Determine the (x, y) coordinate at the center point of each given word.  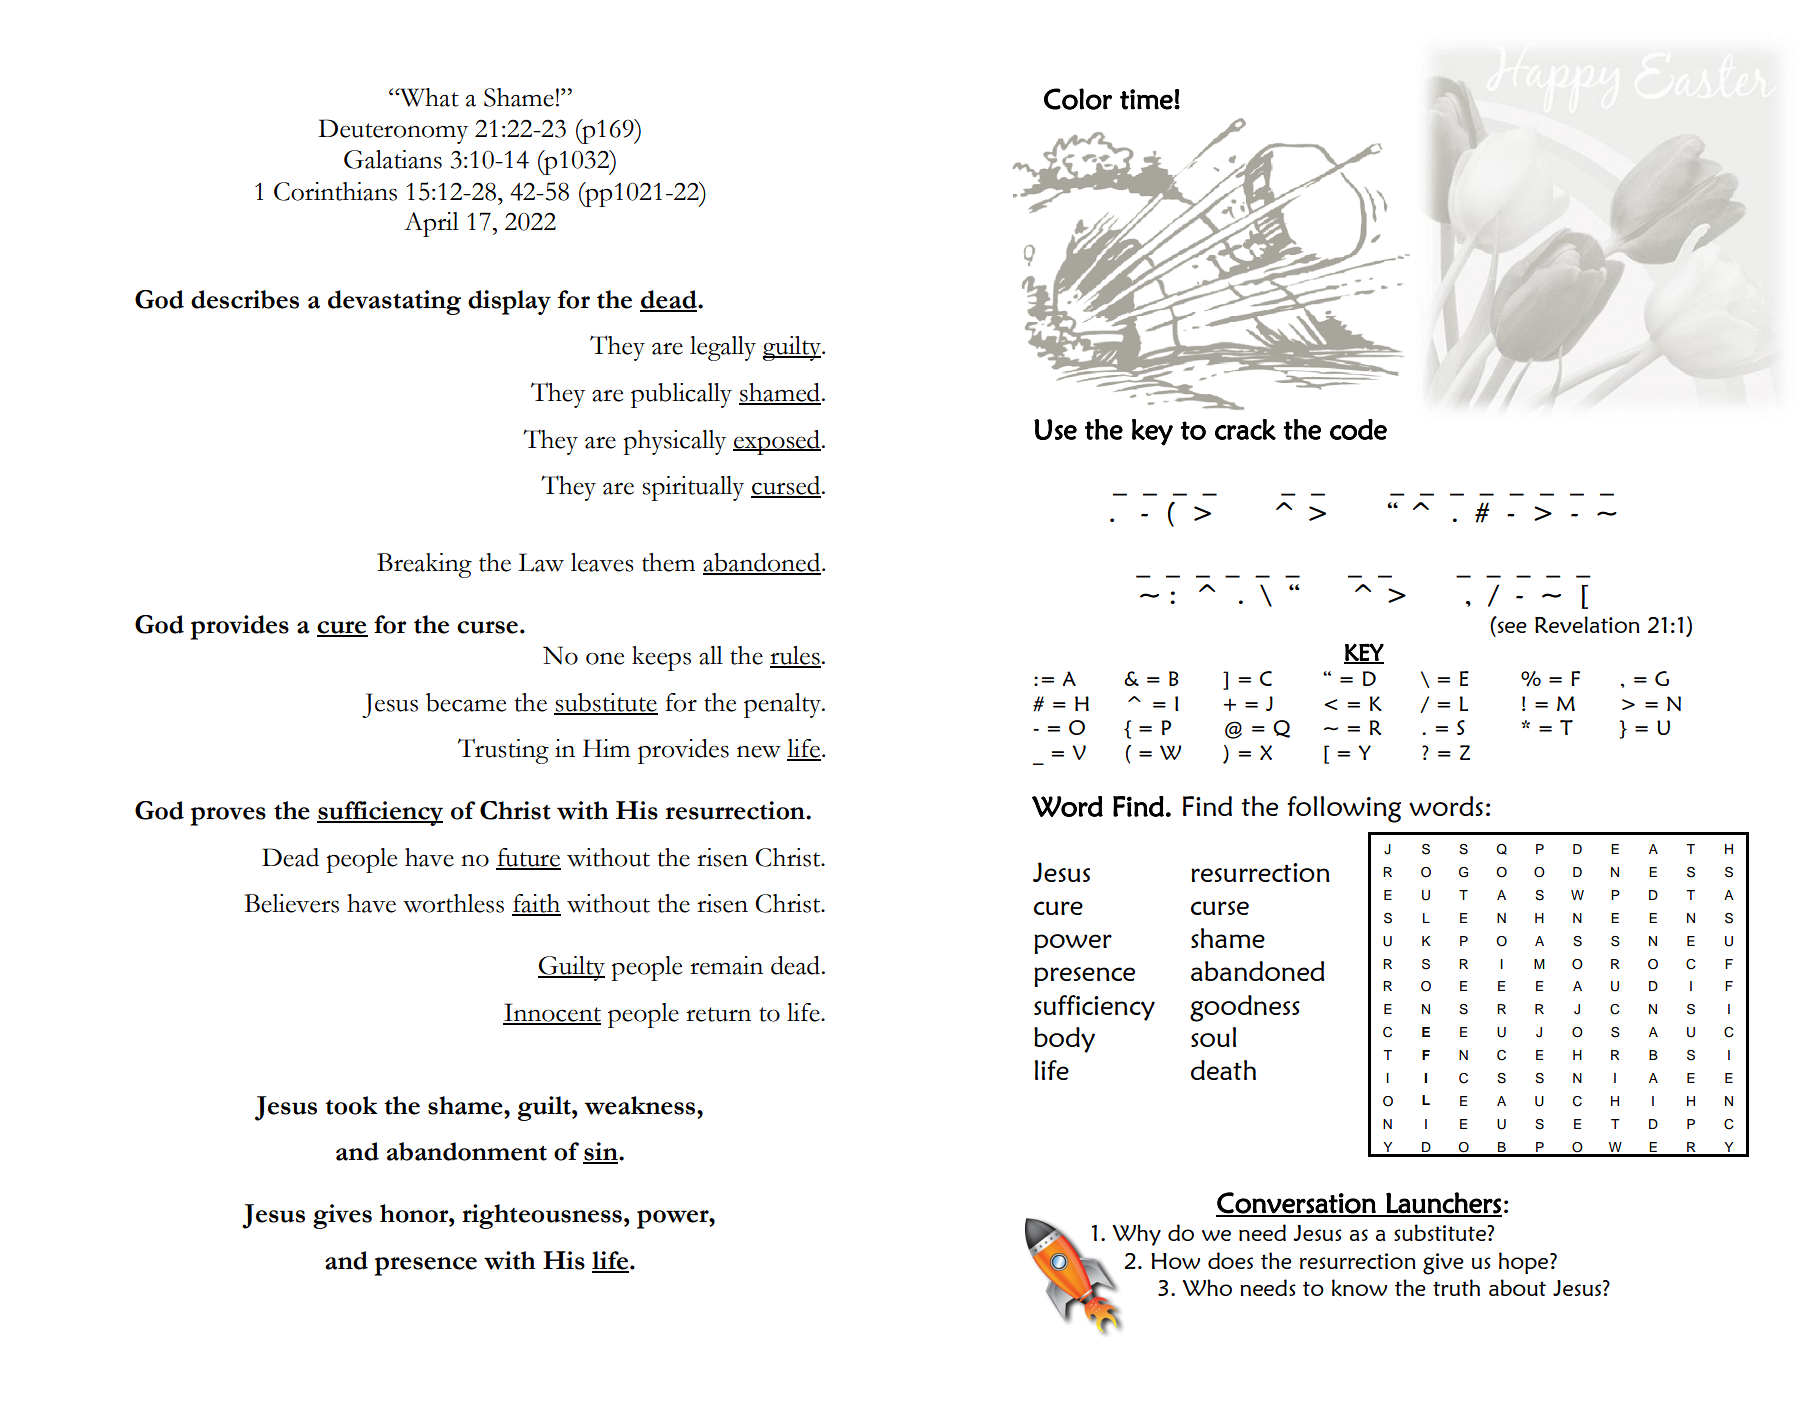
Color (1078, 99)
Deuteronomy (393, 131)
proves (228, 816)
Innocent (552, 1013)
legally (723, 348)
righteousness (542, 1216)
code (1358, 429)
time (1147, 99)
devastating (394, 302)
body (1064, 1040)
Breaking (424, 565)
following (1344, 809)
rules (795, 656)
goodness (1245, 1008)
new (759, 752)
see (1512, 627)
